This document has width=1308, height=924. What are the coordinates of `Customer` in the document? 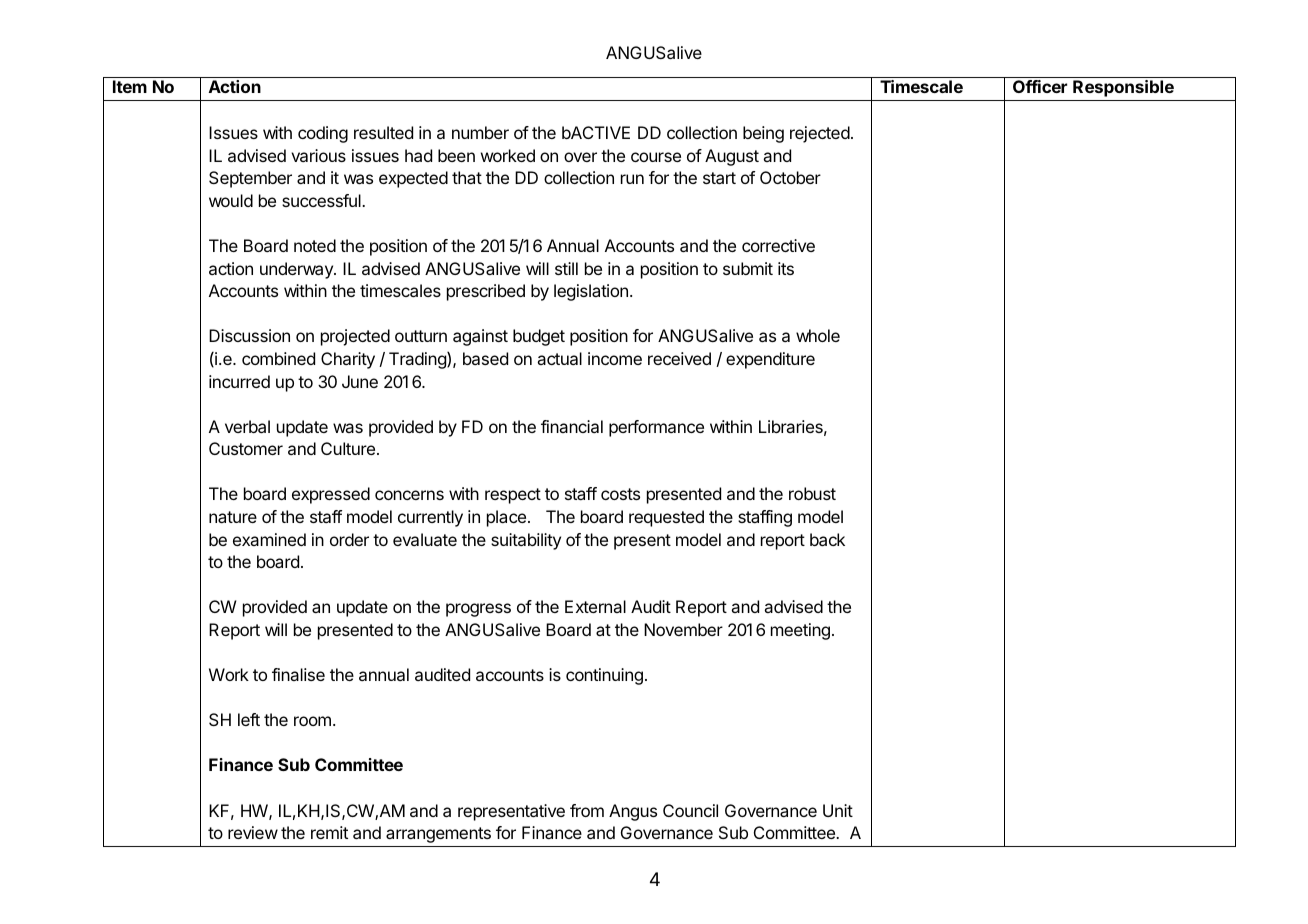 It's located at (246, 448).
